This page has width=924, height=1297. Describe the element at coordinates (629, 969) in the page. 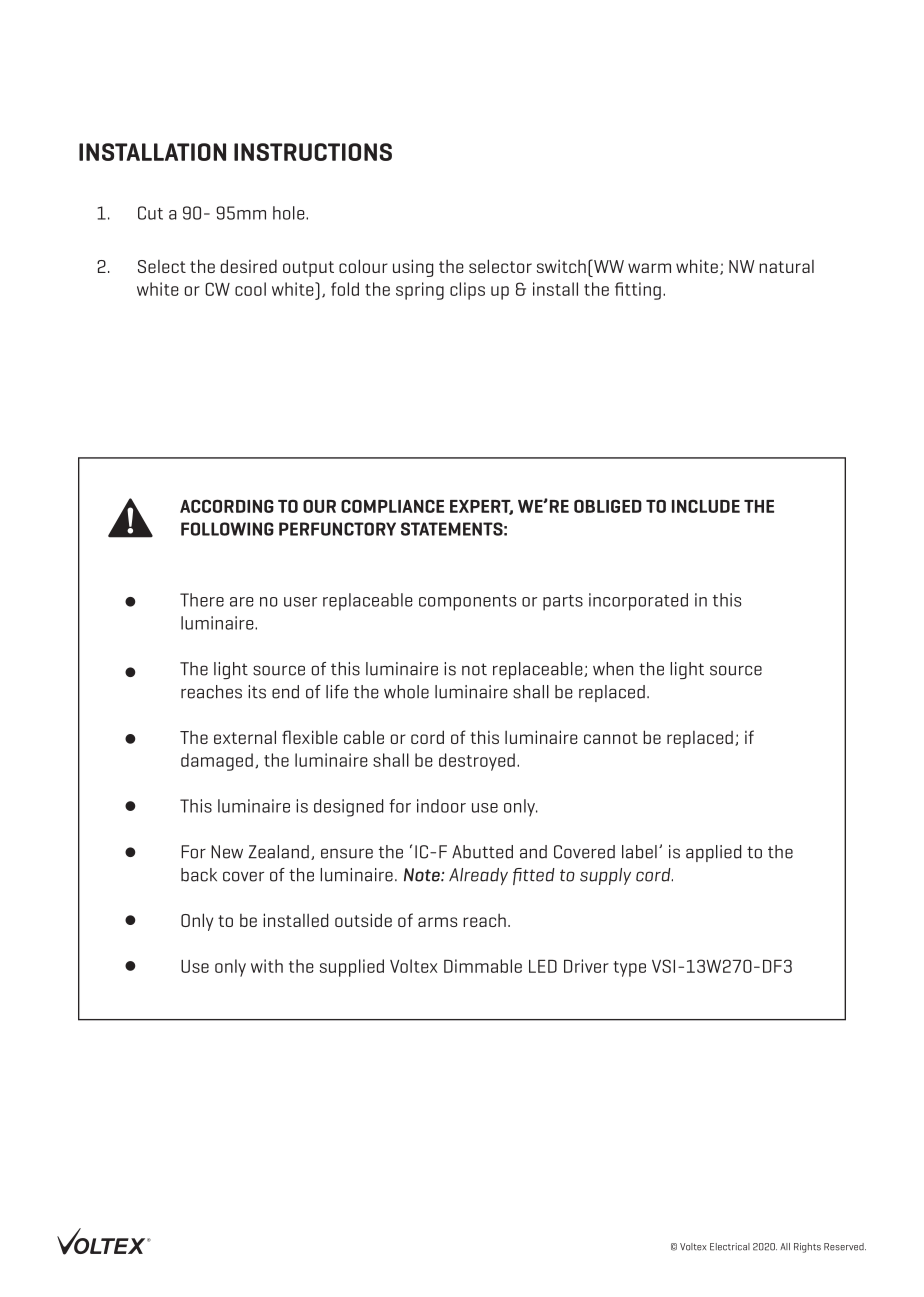

I see `type` at that location.
